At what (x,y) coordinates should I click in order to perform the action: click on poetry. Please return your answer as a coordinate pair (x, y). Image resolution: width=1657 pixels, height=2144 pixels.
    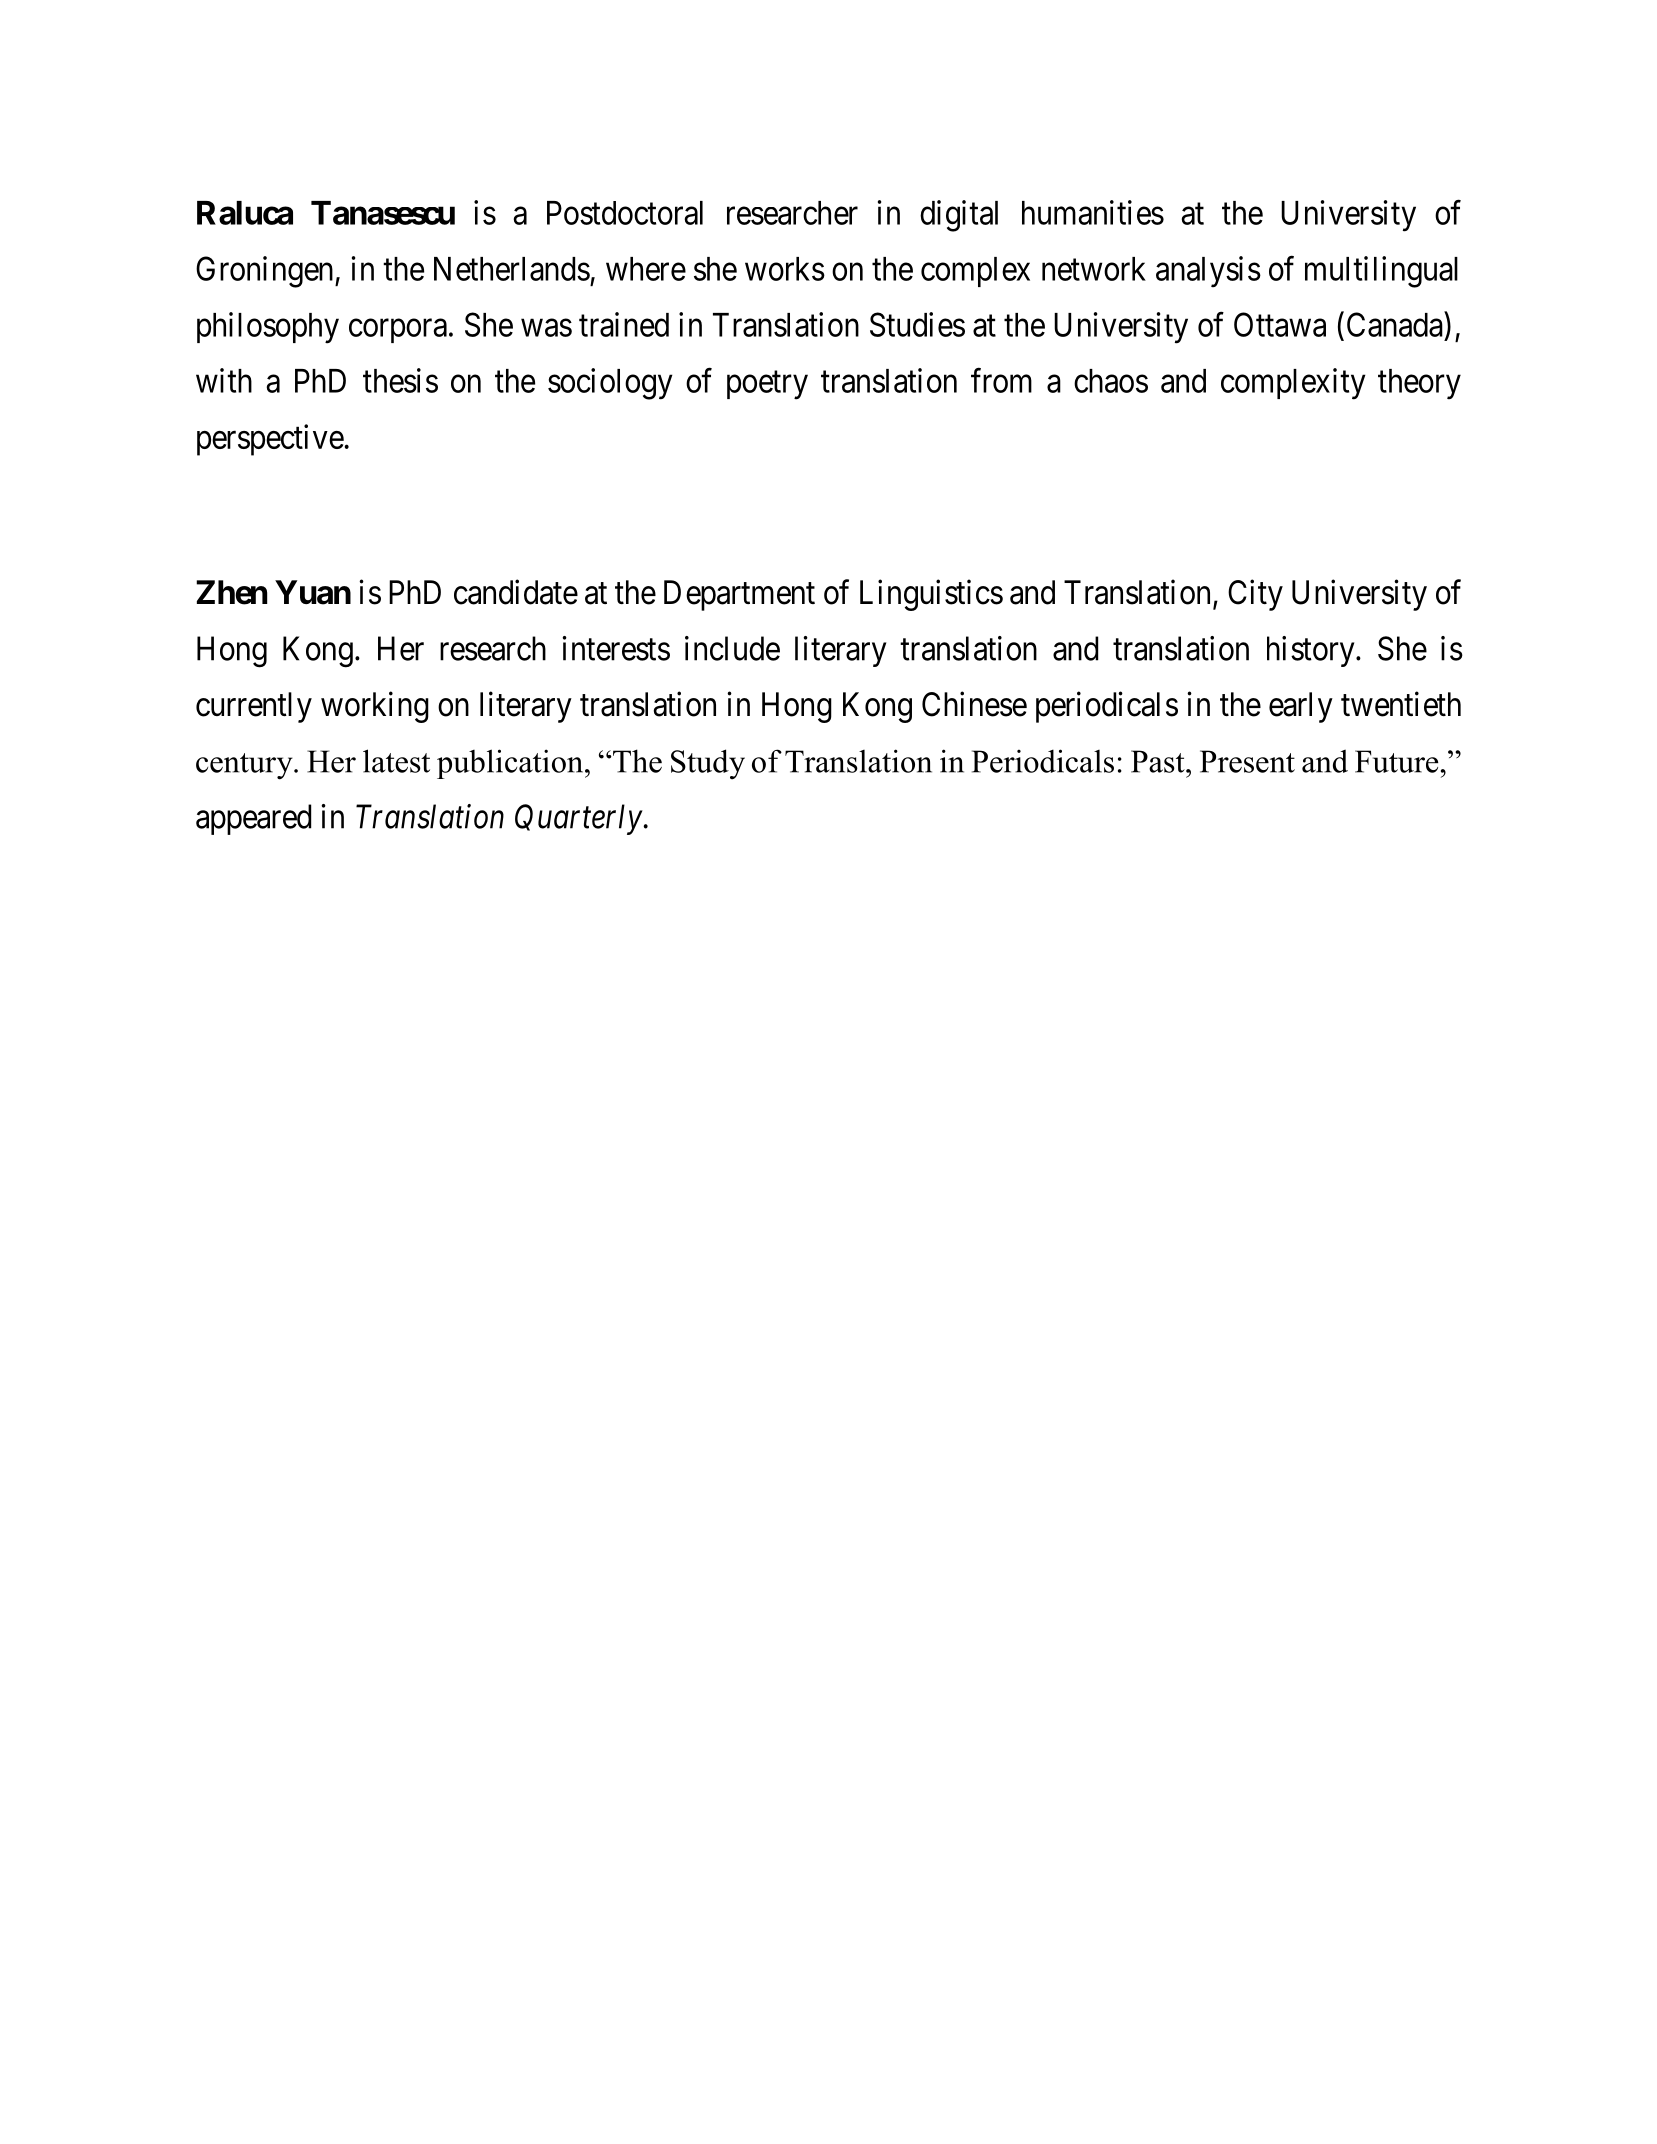
    Looking at the image, I should click on (767, 385).
